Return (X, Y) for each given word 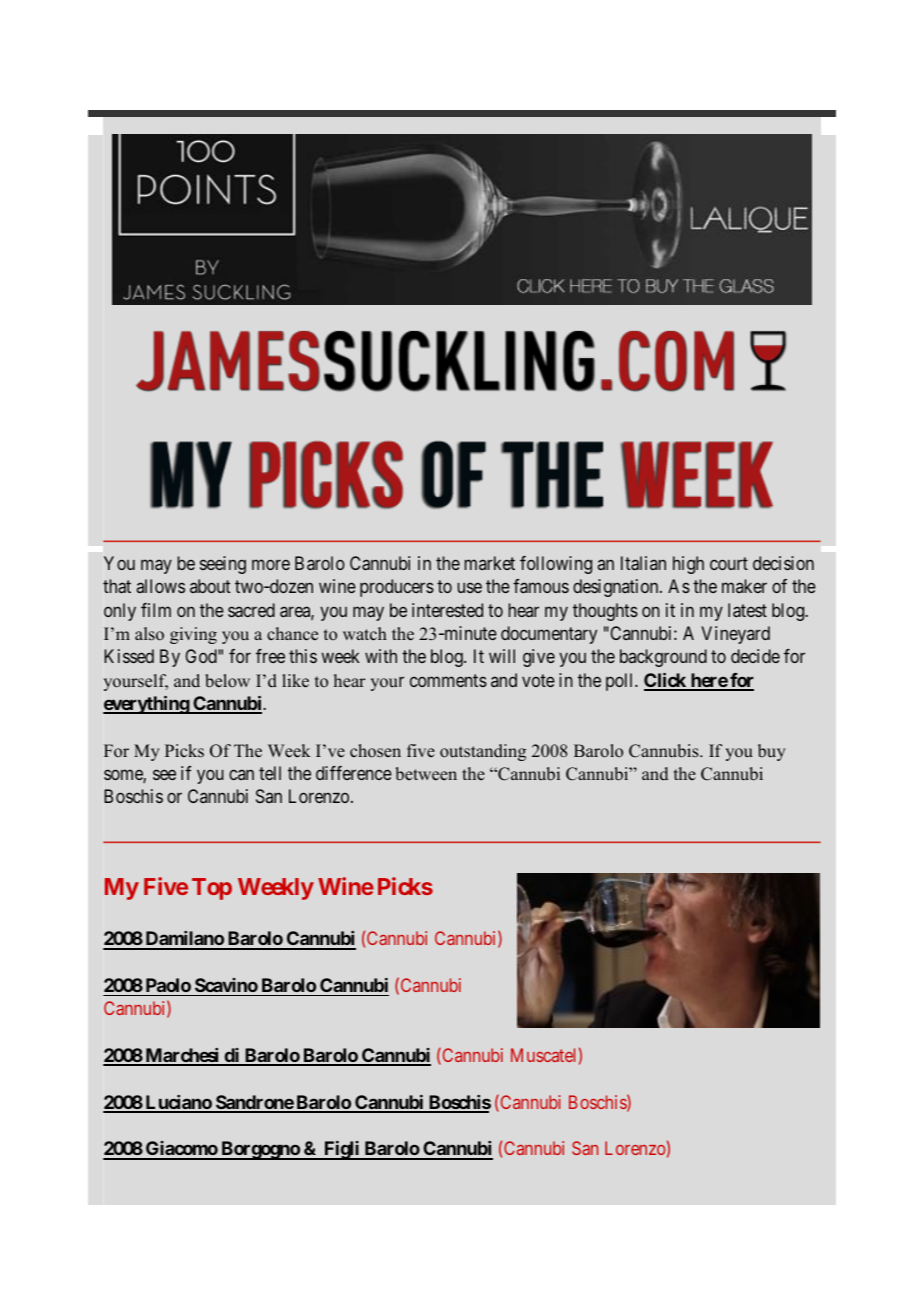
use (470, 588)
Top (212, 889)
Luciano (178, 1103)
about (210, 586)
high (688, 565)
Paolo (168, 985)
